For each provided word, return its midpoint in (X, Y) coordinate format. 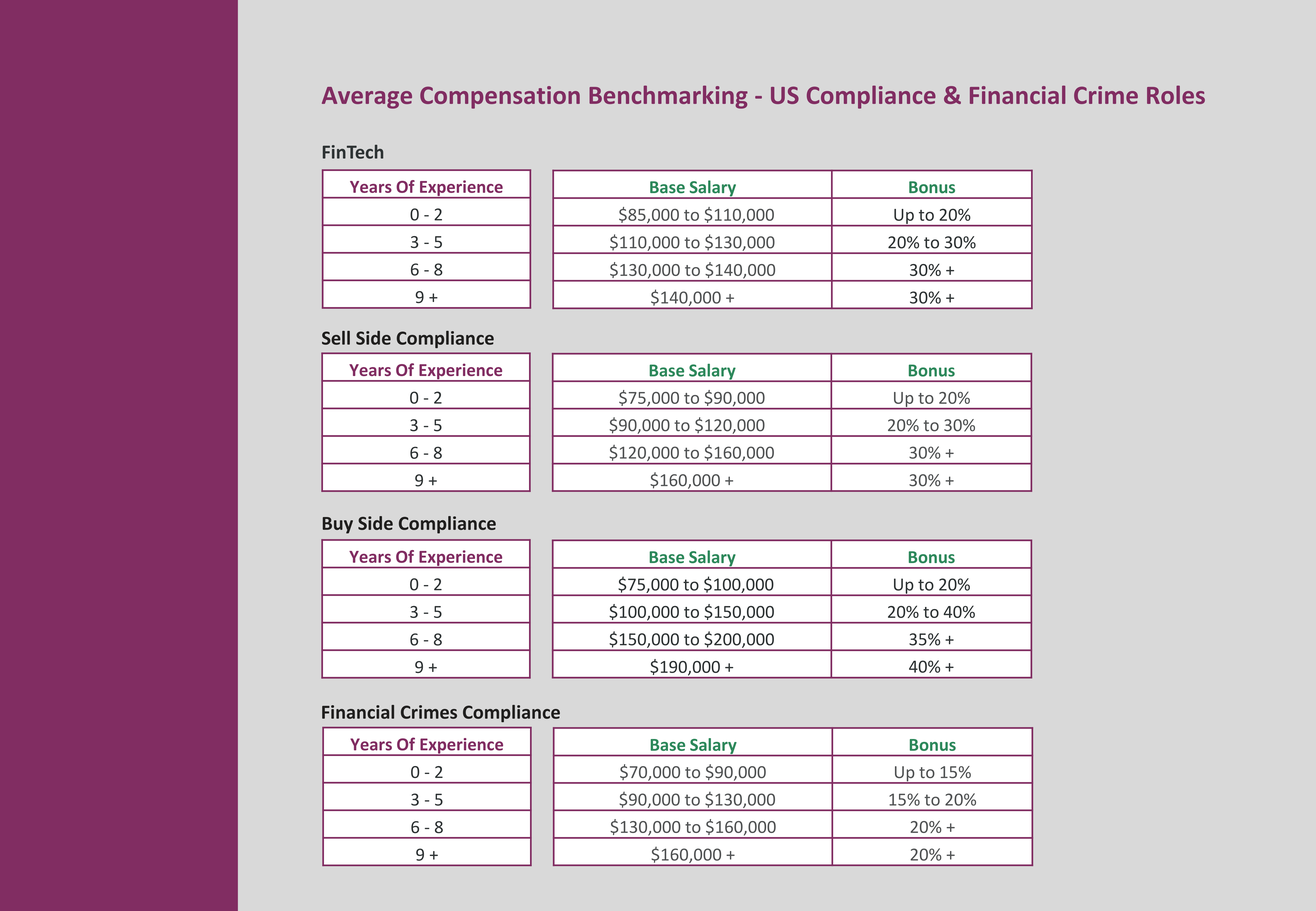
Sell (336, 338)
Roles (1176, 94)
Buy (338, 525)
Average (367, 98)
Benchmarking (668, 97)
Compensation (500, 97)
